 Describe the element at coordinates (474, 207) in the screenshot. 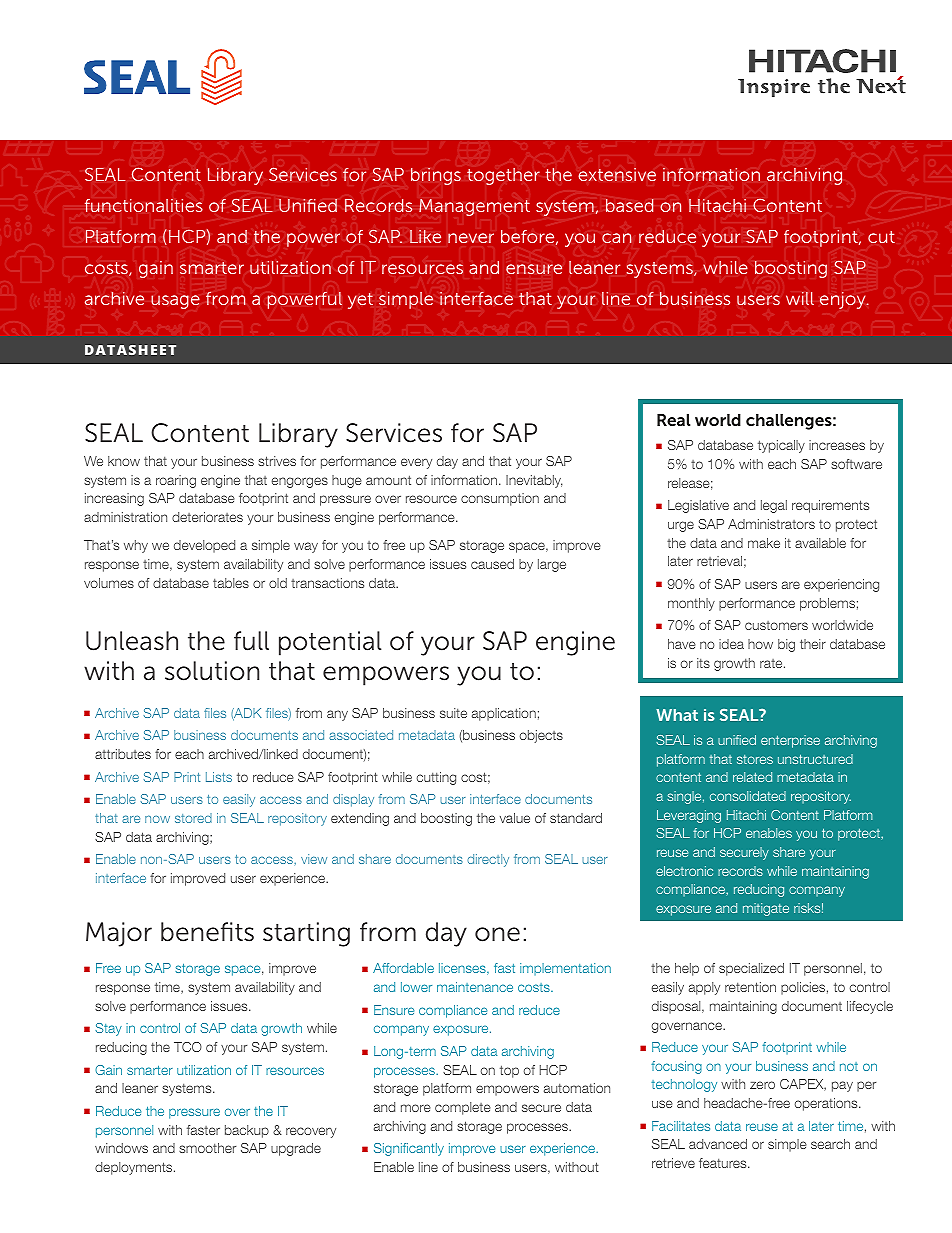

I see `Management` at that location.
